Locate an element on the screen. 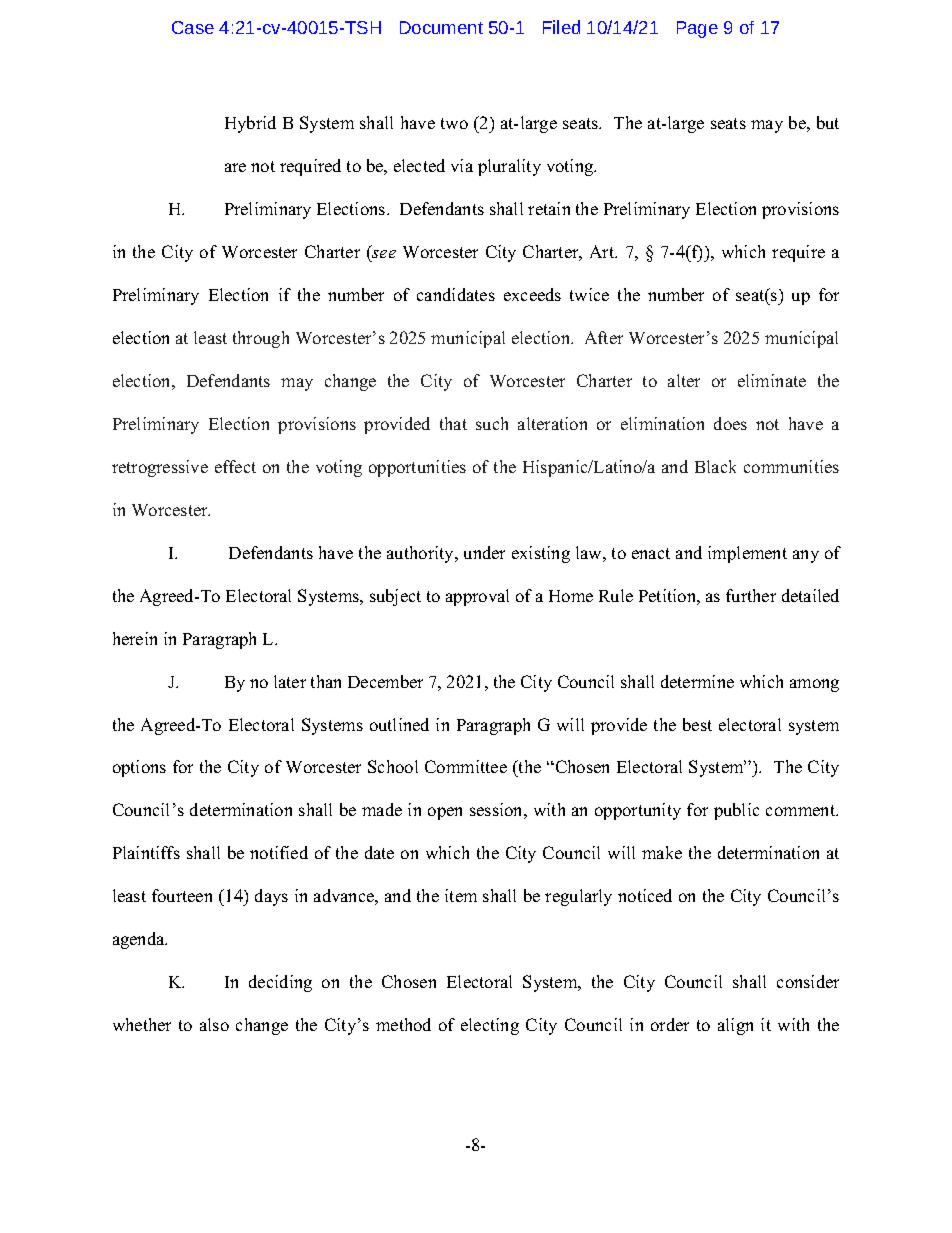 The image size is (952, 1233). electing is located at coordinates (490, 1026).
